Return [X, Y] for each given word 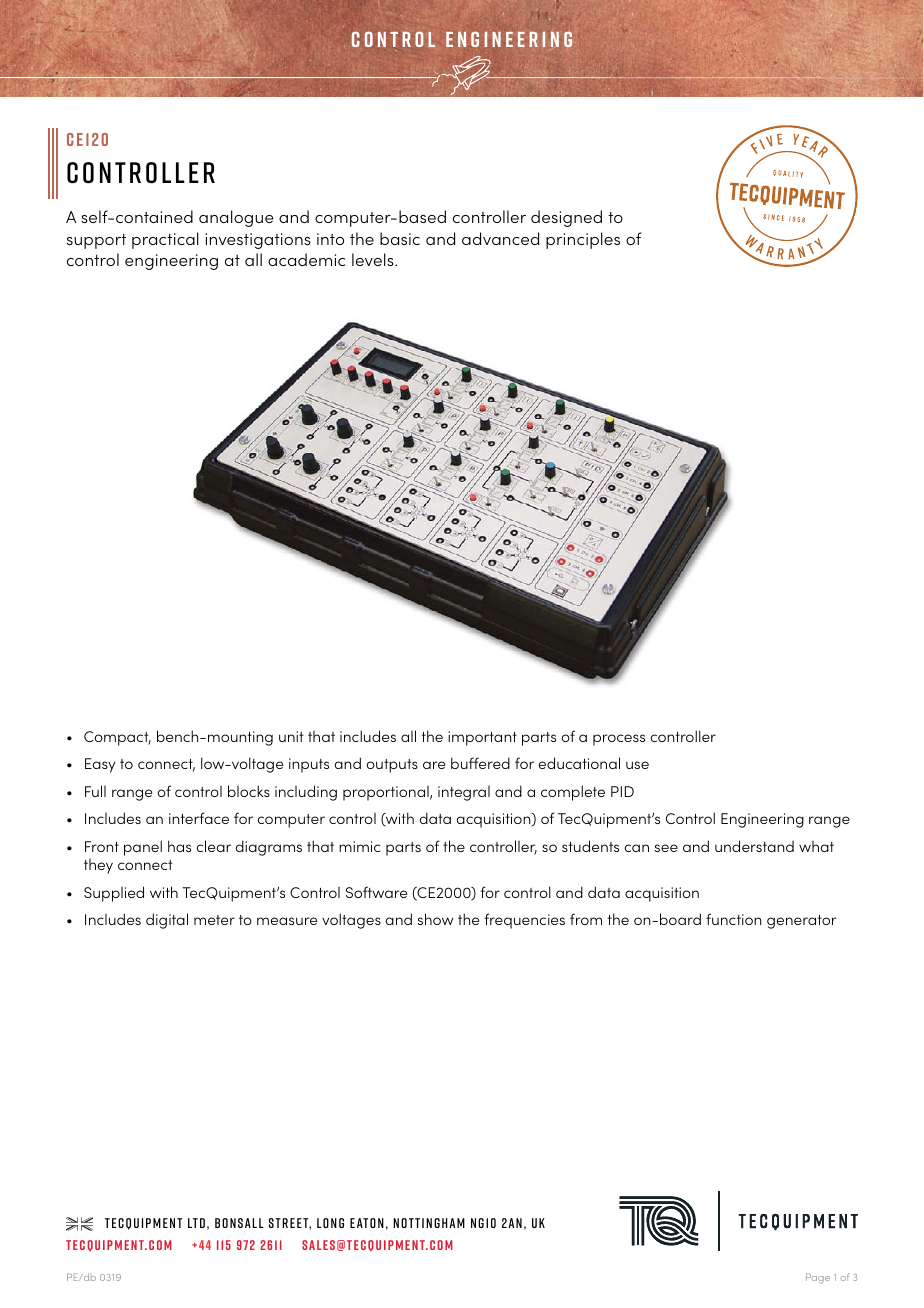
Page [818, 1278]
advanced [500, 238]
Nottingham [429, 1223]
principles [583, 240]
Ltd [196, 1223]
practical [165, 240]
